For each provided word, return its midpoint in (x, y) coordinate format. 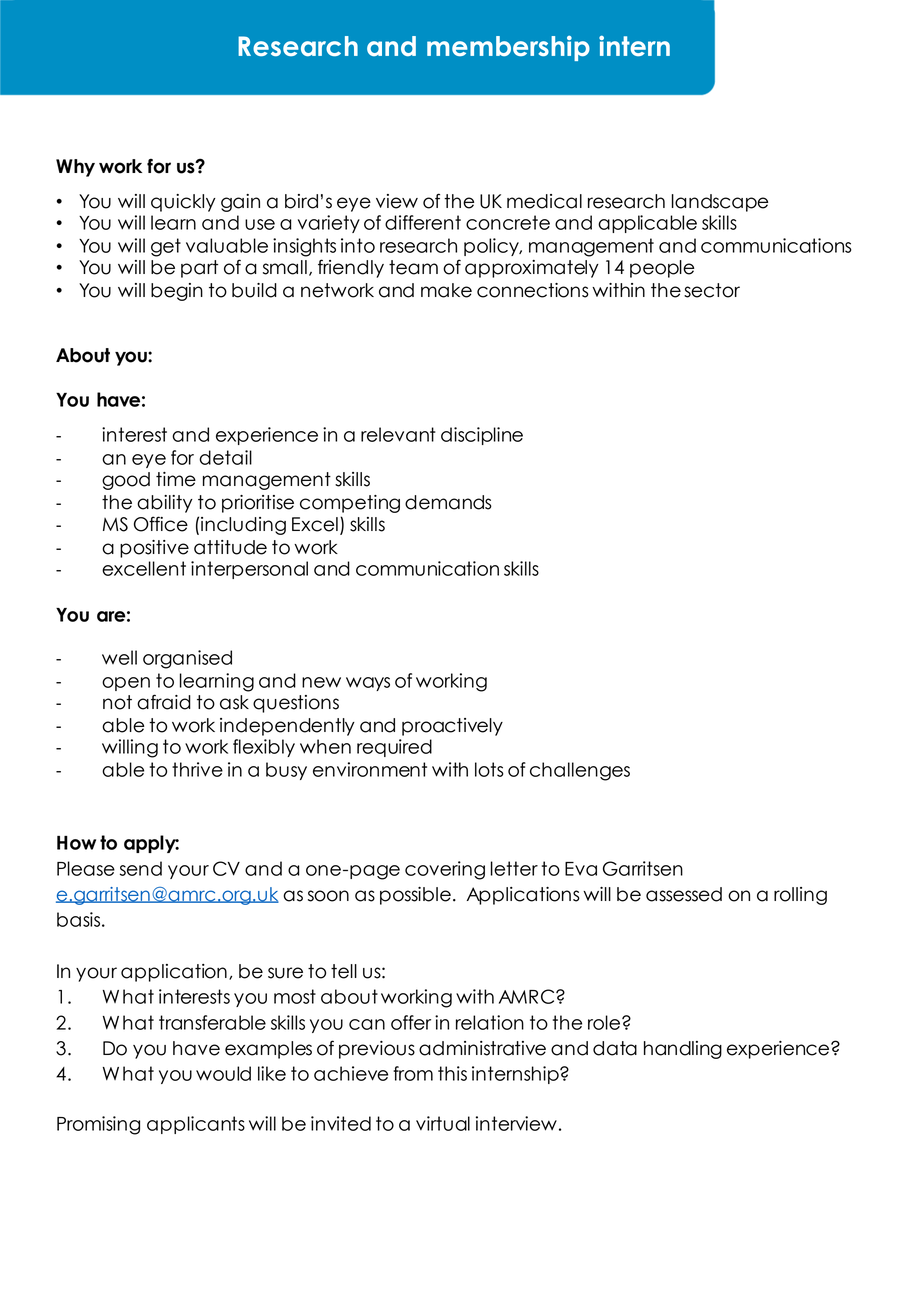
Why (75, 168)
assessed (684, 894)
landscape (720, 203)
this (452, 1073)
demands (448, 502)
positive (154, 549)
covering (445, 870)
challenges (580, 771)
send (141, 868)
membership (508, 48)
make (446, 290)
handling (683, 1050)
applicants (196, 1125)
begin (177, 292)
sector (712, 290)
